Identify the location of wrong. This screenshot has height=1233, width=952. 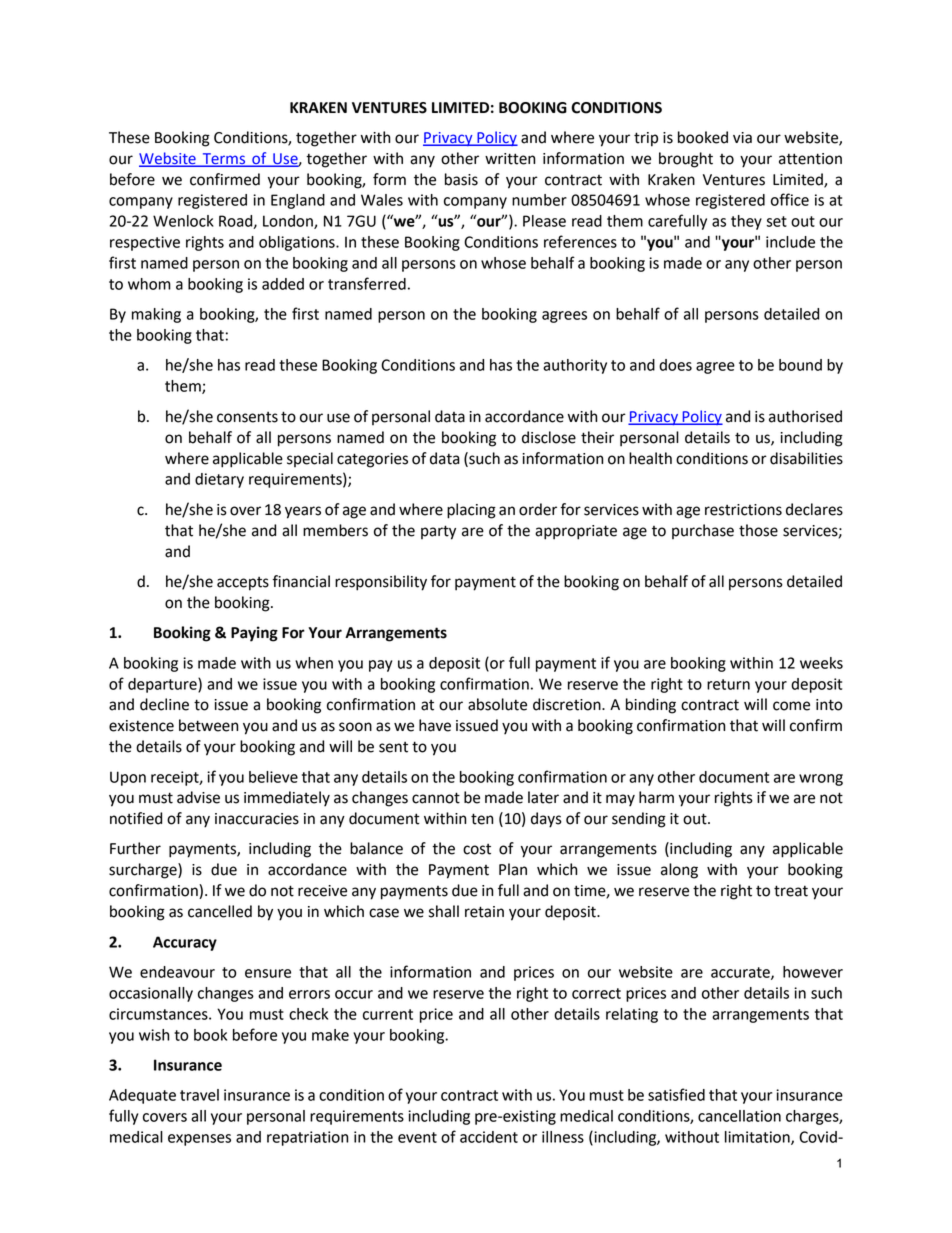
(821, 780).
